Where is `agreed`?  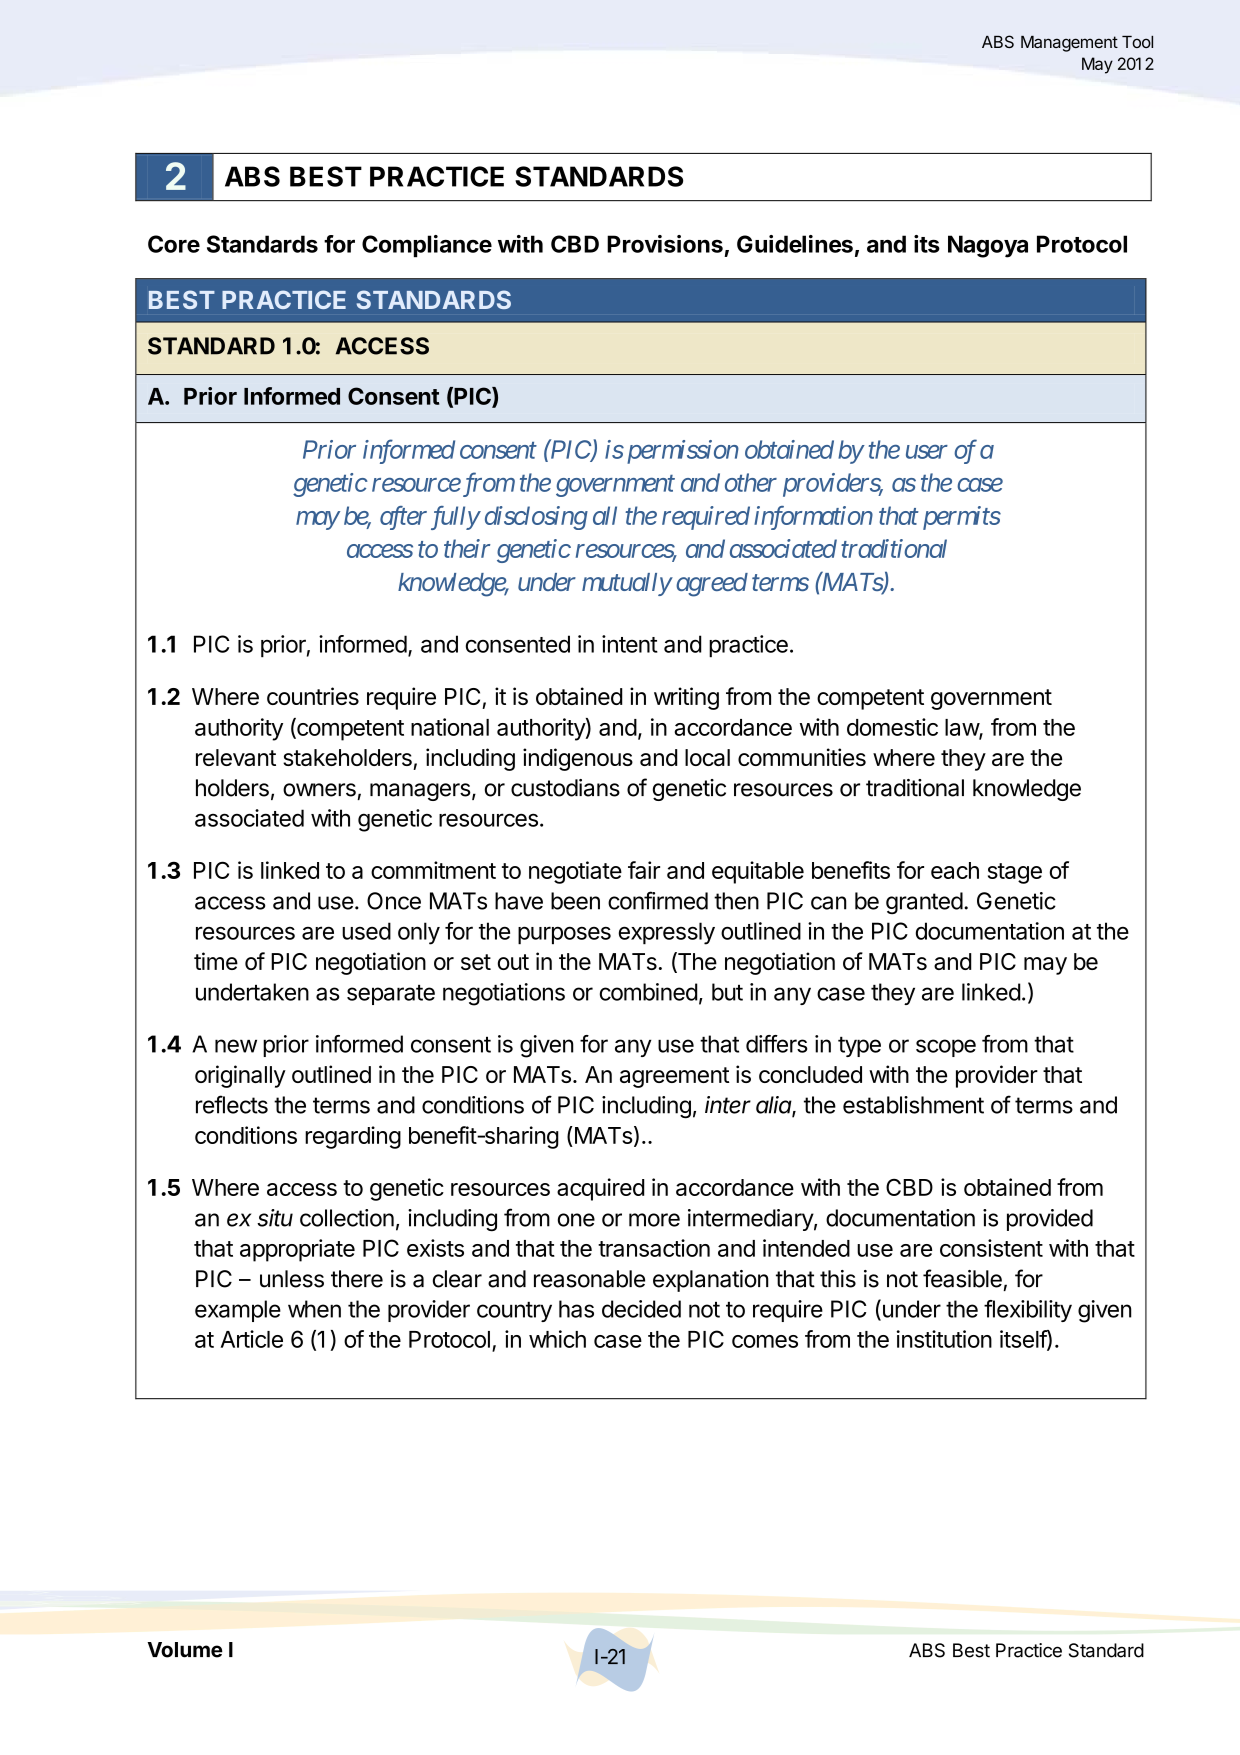 agreed is located at coordinates (712, 585).
